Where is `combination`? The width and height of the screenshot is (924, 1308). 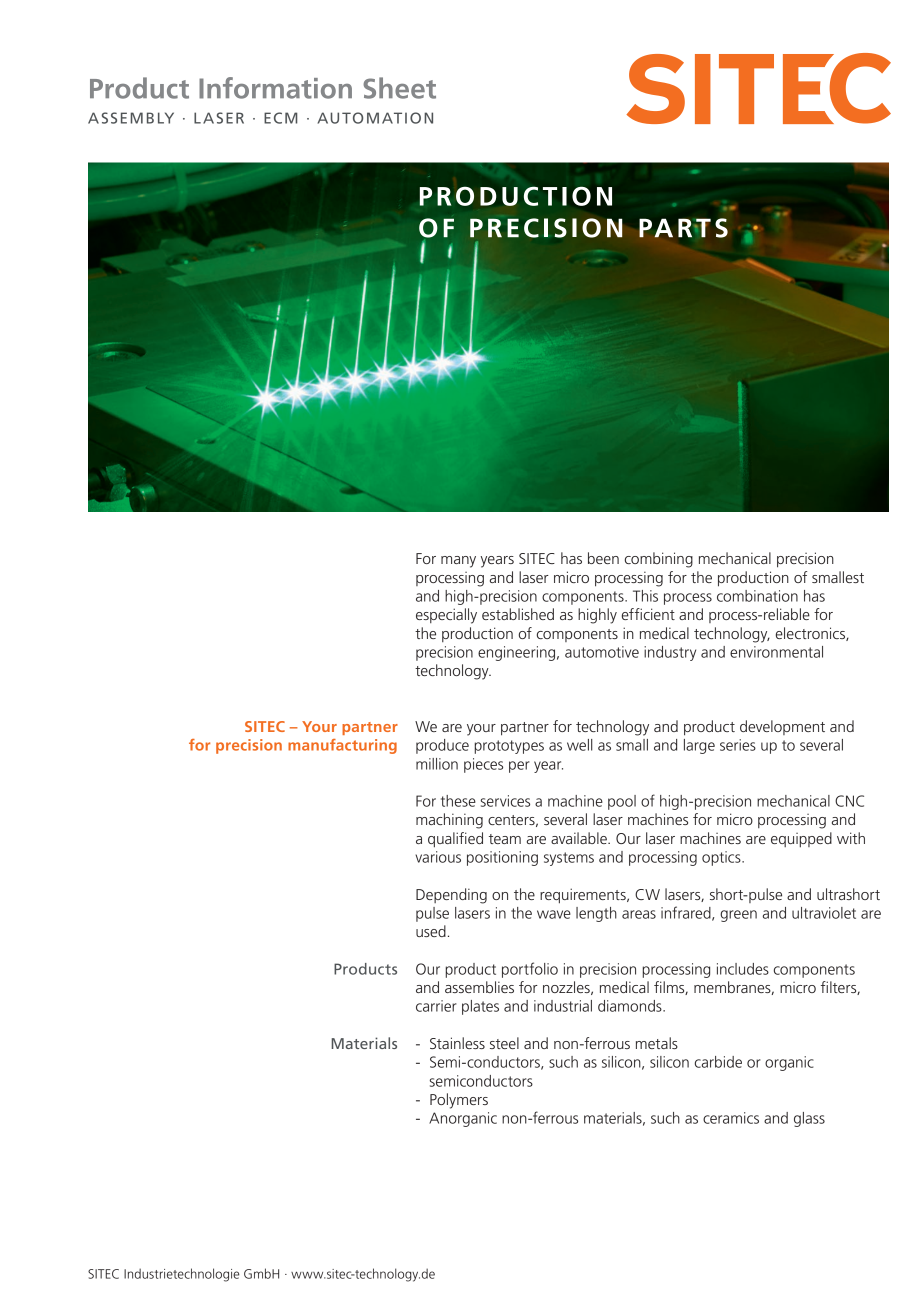 combination is located at coordinates (757, 596).
